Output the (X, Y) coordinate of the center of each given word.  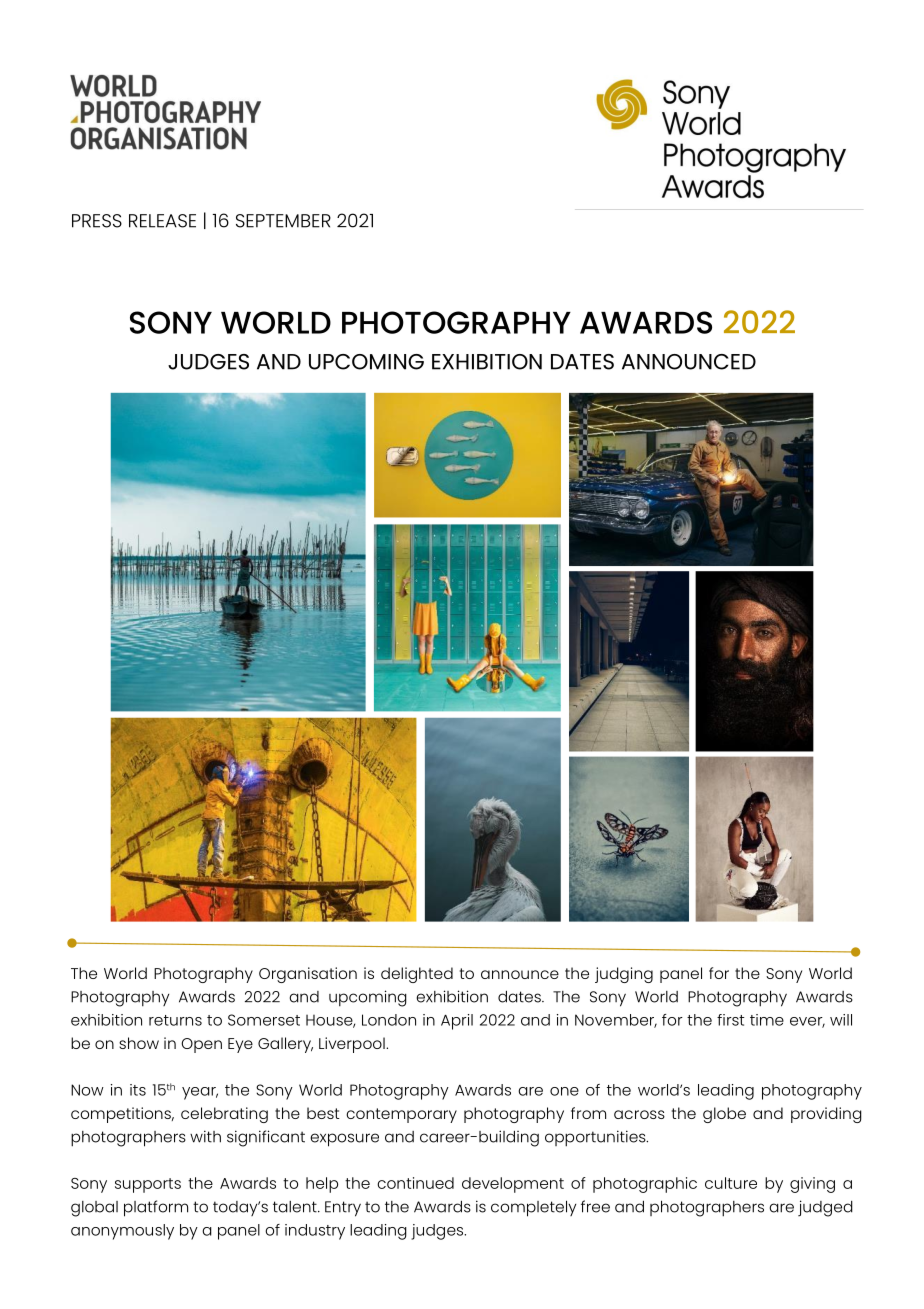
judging (624, 975)
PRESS (97, 221)
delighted (417, 975)
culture (731, 1183)
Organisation (308, 975)
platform (156, 1208)
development (513, 1185)
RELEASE (162, 221)
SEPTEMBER (283, 221)
